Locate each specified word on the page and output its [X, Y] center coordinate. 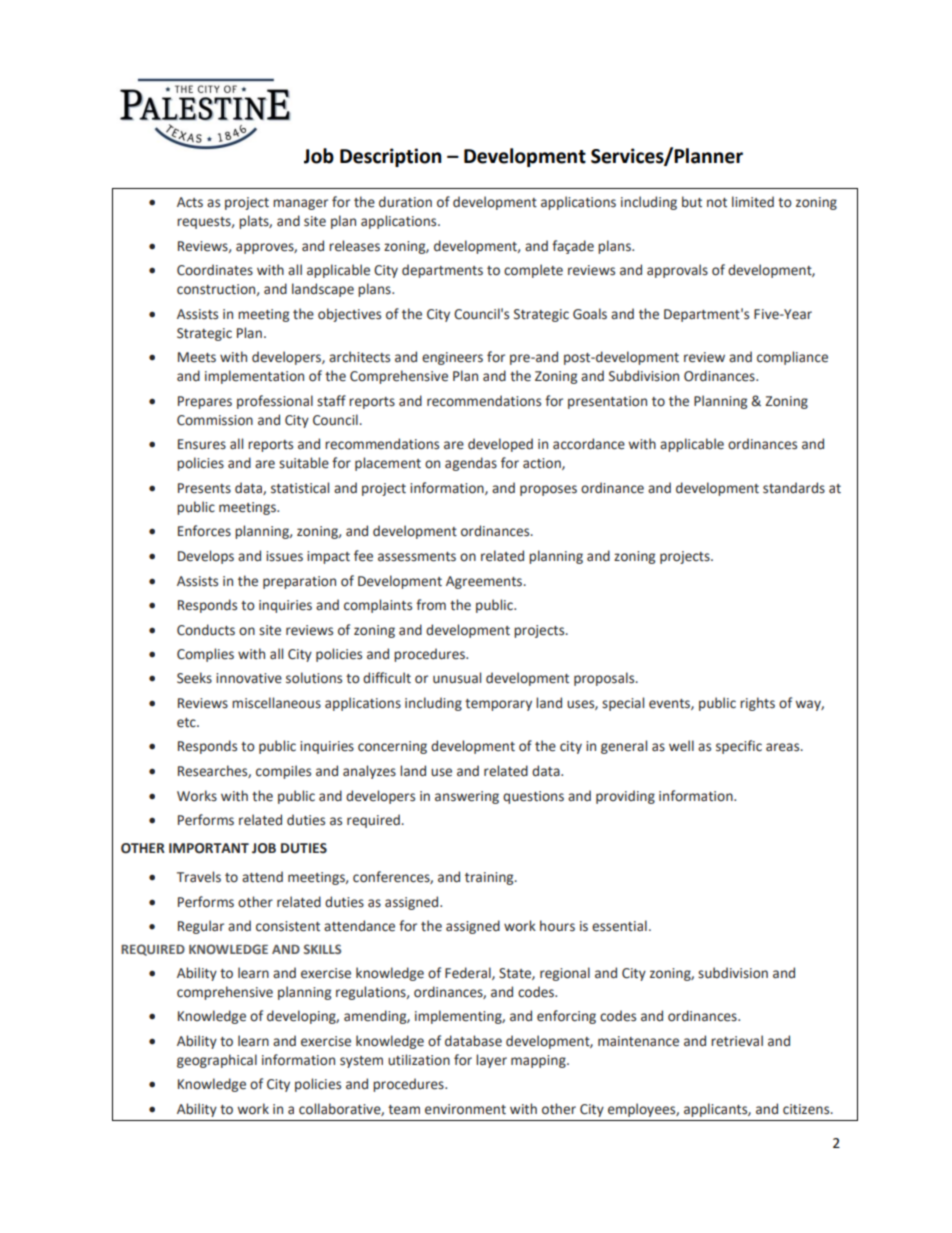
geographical [217, 1061]
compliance [792, 358]
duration [405, 202]
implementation [254, 377]
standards [794, 488]
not [717, 203]
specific [739, 747]
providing [625, 797]
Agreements [484, 582]
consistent [288, 926]
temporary [498, 705]
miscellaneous [276, 703]
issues [284, 556]
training [490, 878]
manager [300, 204]
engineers [452, 358]
